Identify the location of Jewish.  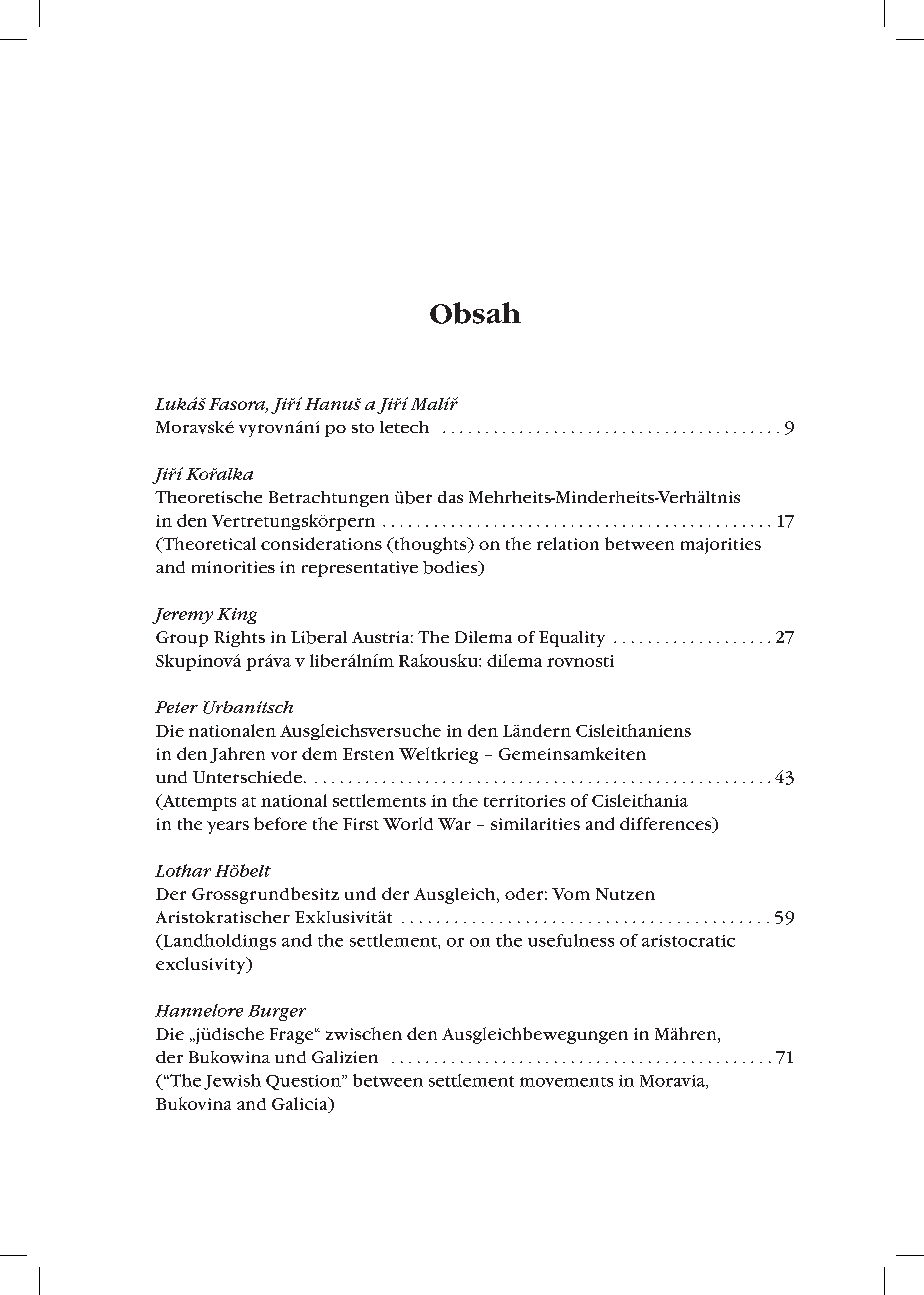
(232, 1082).
